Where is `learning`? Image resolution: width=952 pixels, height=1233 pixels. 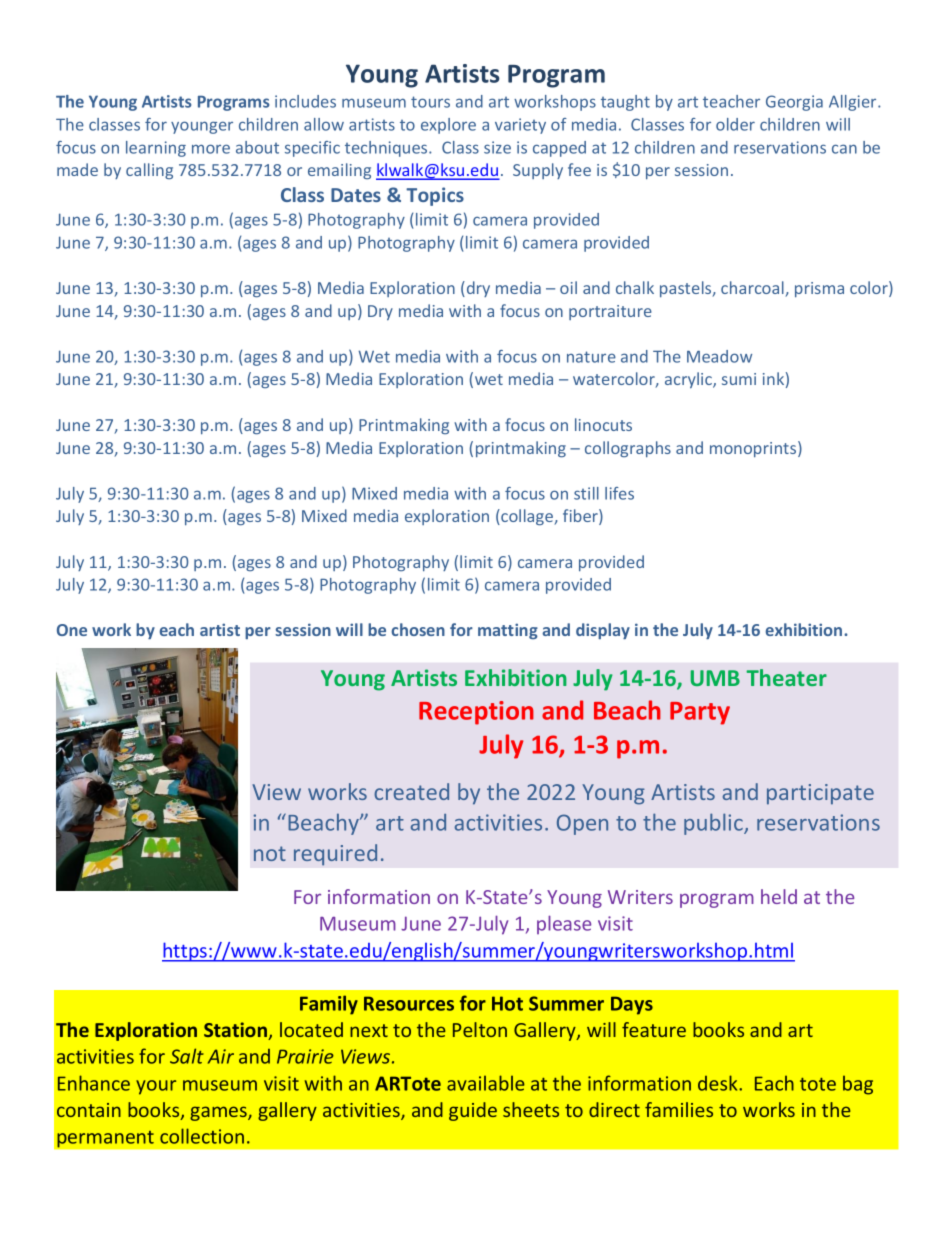
learning is located at coordinates (156, 149).
